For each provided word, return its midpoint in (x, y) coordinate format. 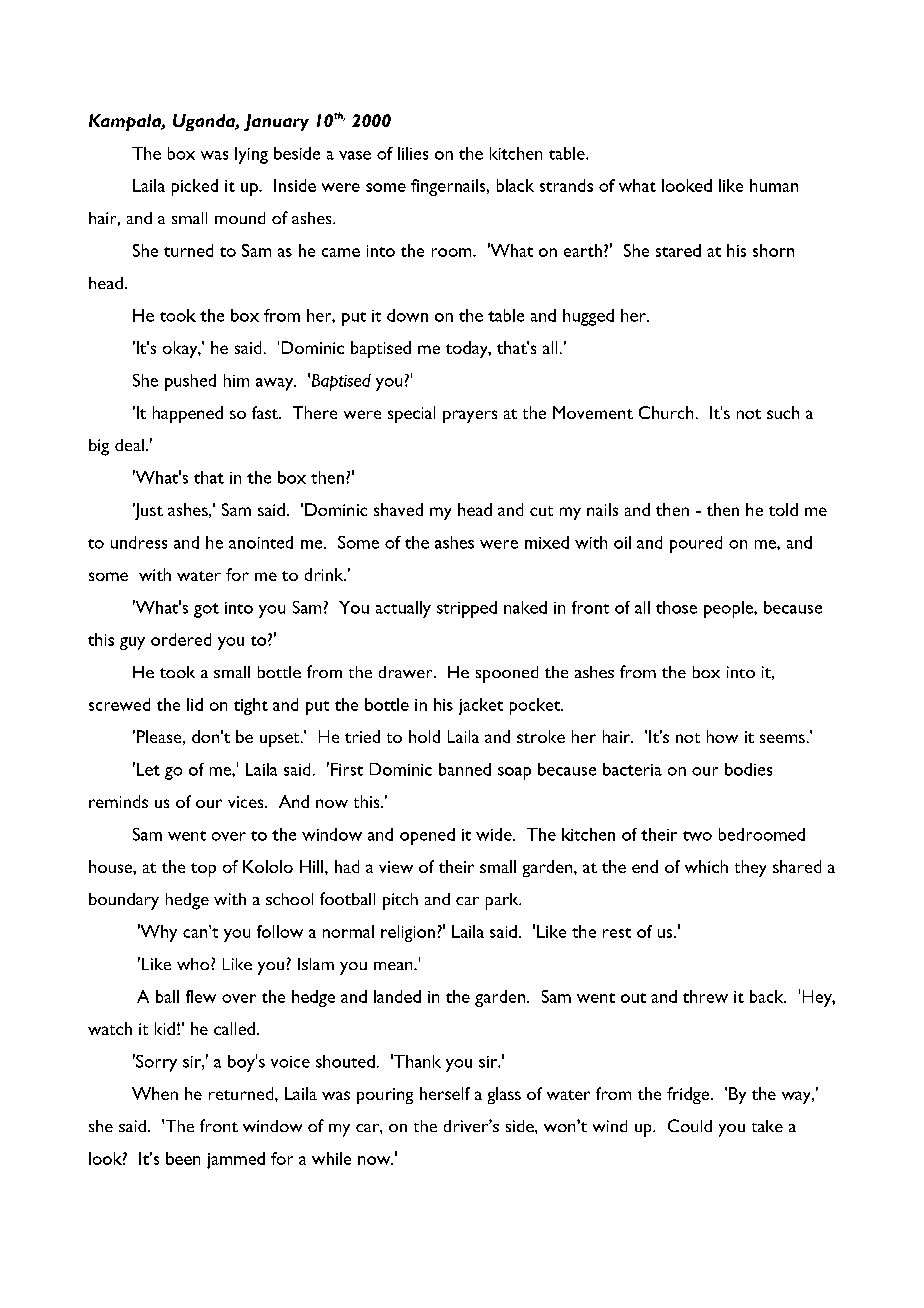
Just (148, 511)
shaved (398, 509)
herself (445, 1093)
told (783, 509)
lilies (413, 153)
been (183, 1158)
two (697, 836)
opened (427, 836)
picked (195, 187)
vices (247, 802)
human (774, 185)
